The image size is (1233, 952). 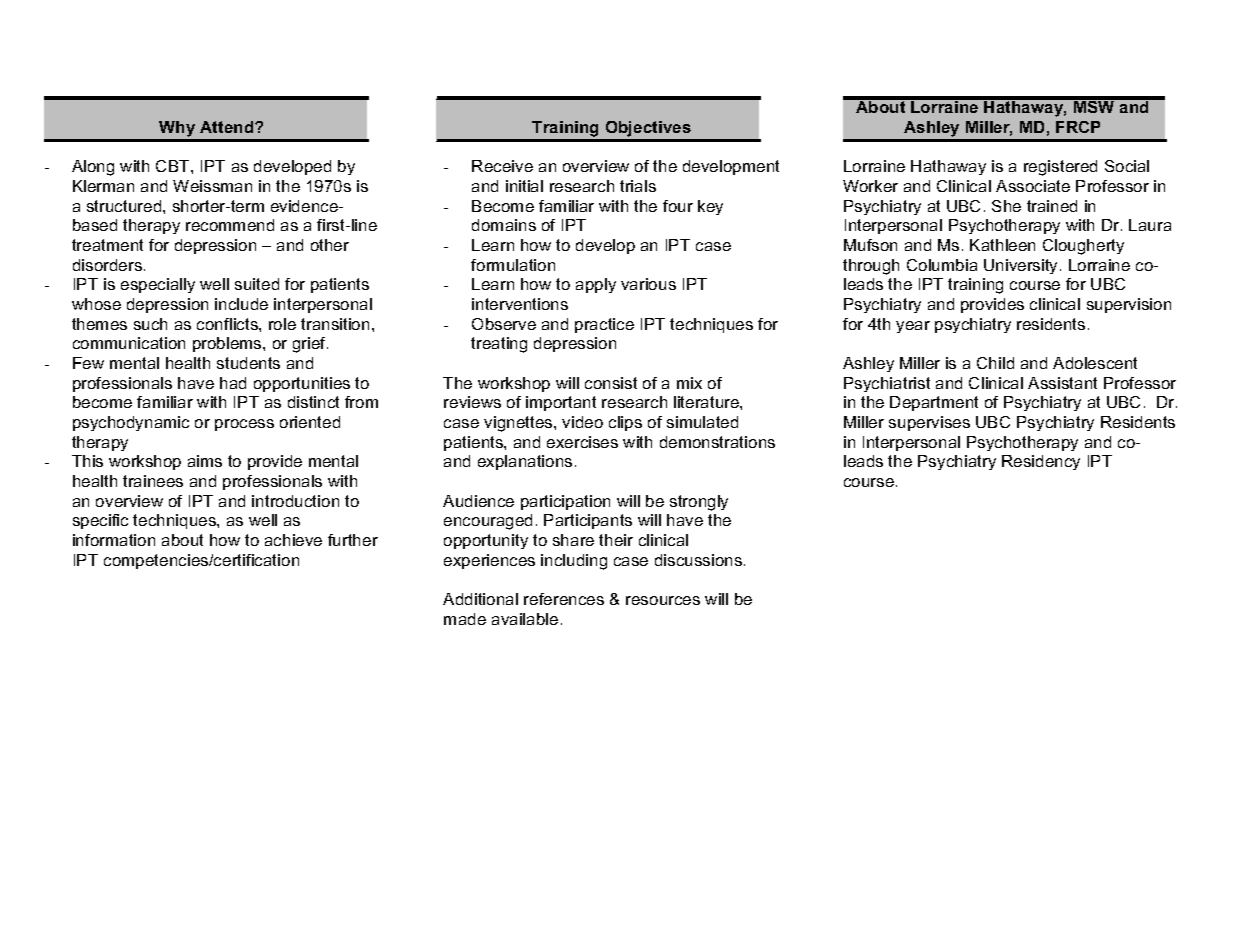 I want to click on Attend, so click(x=228, y=127).
